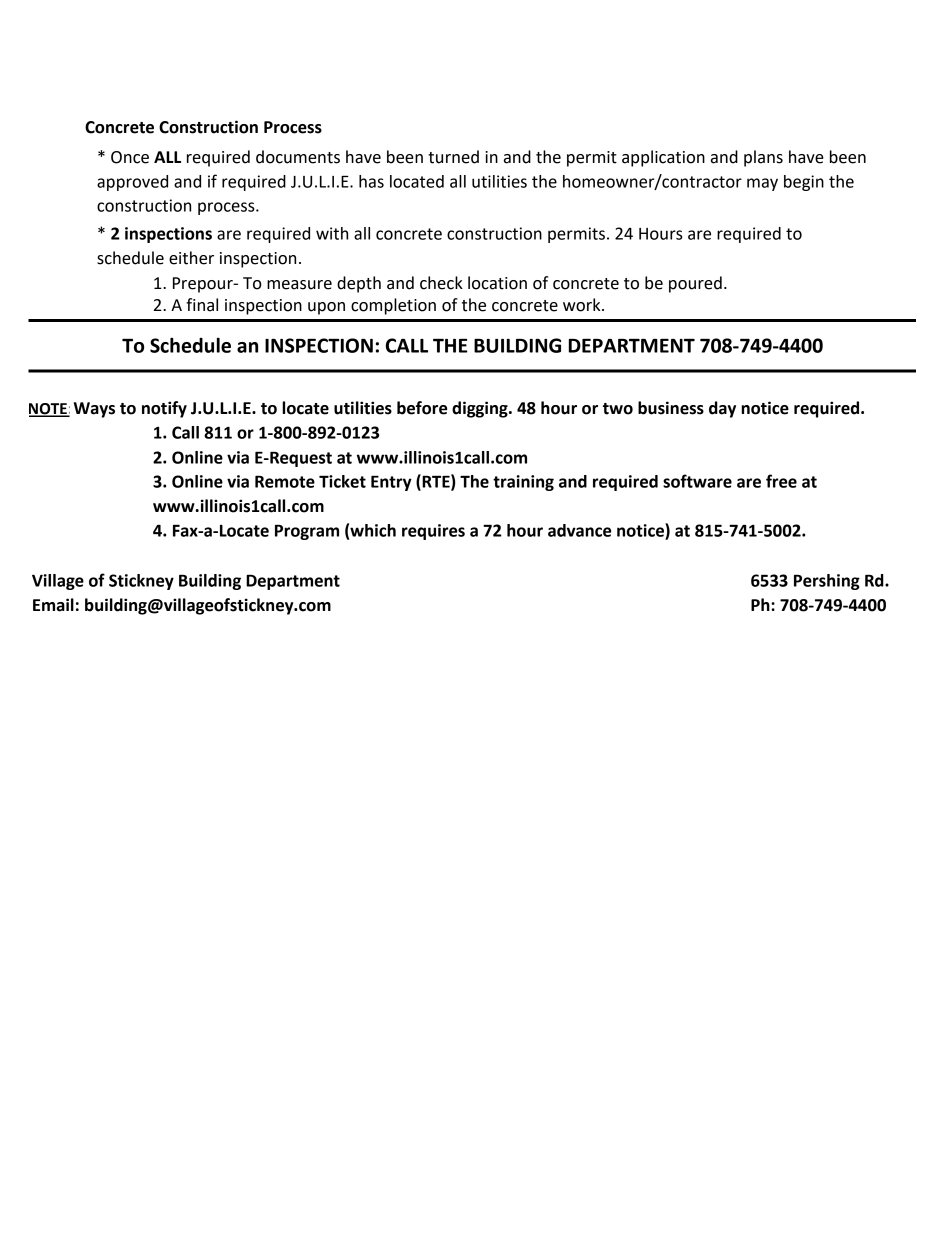 The height and width of the screenshot is (1233, 952). What do you see at coordinates (53, 605) in the screenshot?
I see `Email` at bounding box center [53, 605].
